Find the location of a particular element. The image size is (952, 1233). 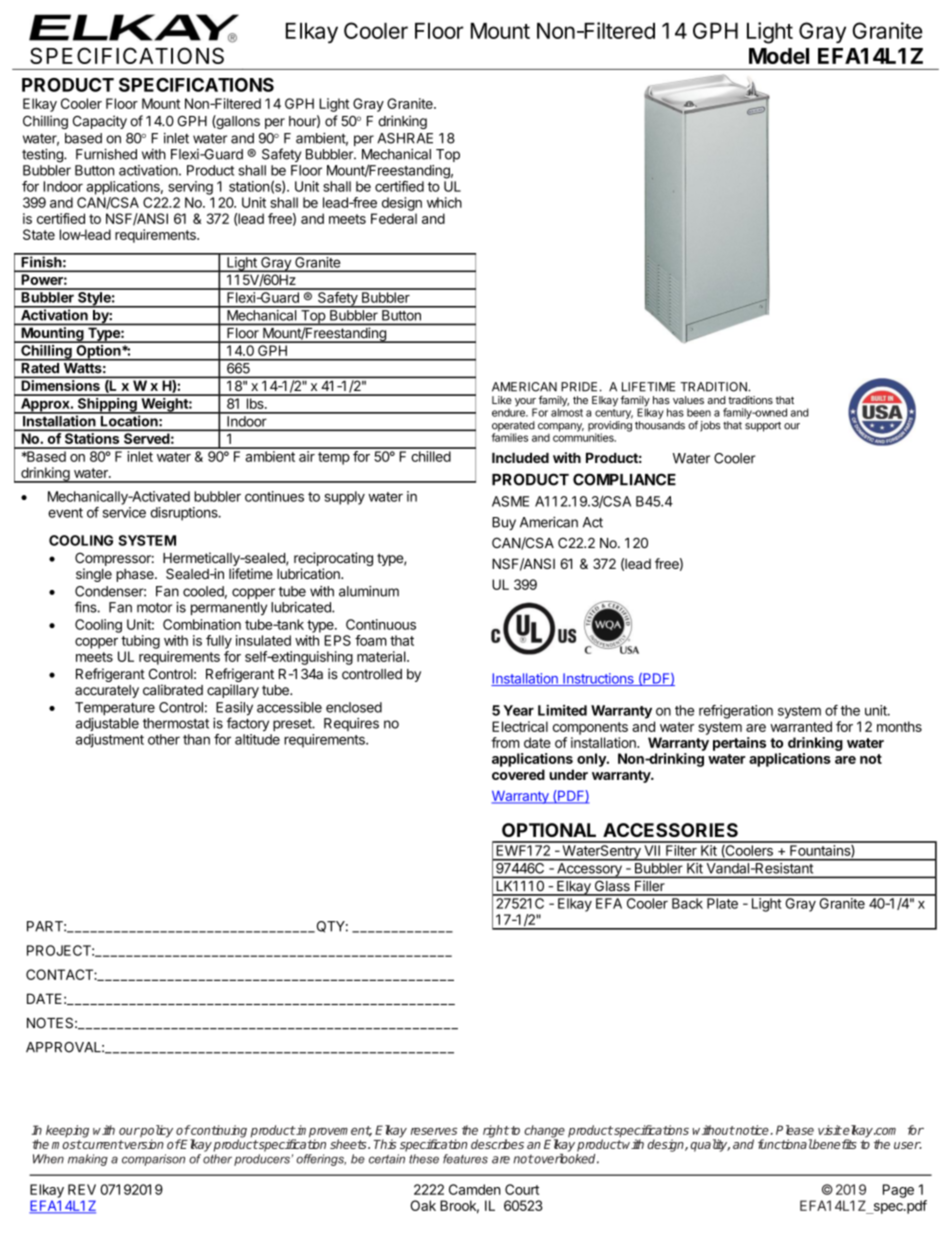

ASHRAE is located at coordinates (405, 138).
